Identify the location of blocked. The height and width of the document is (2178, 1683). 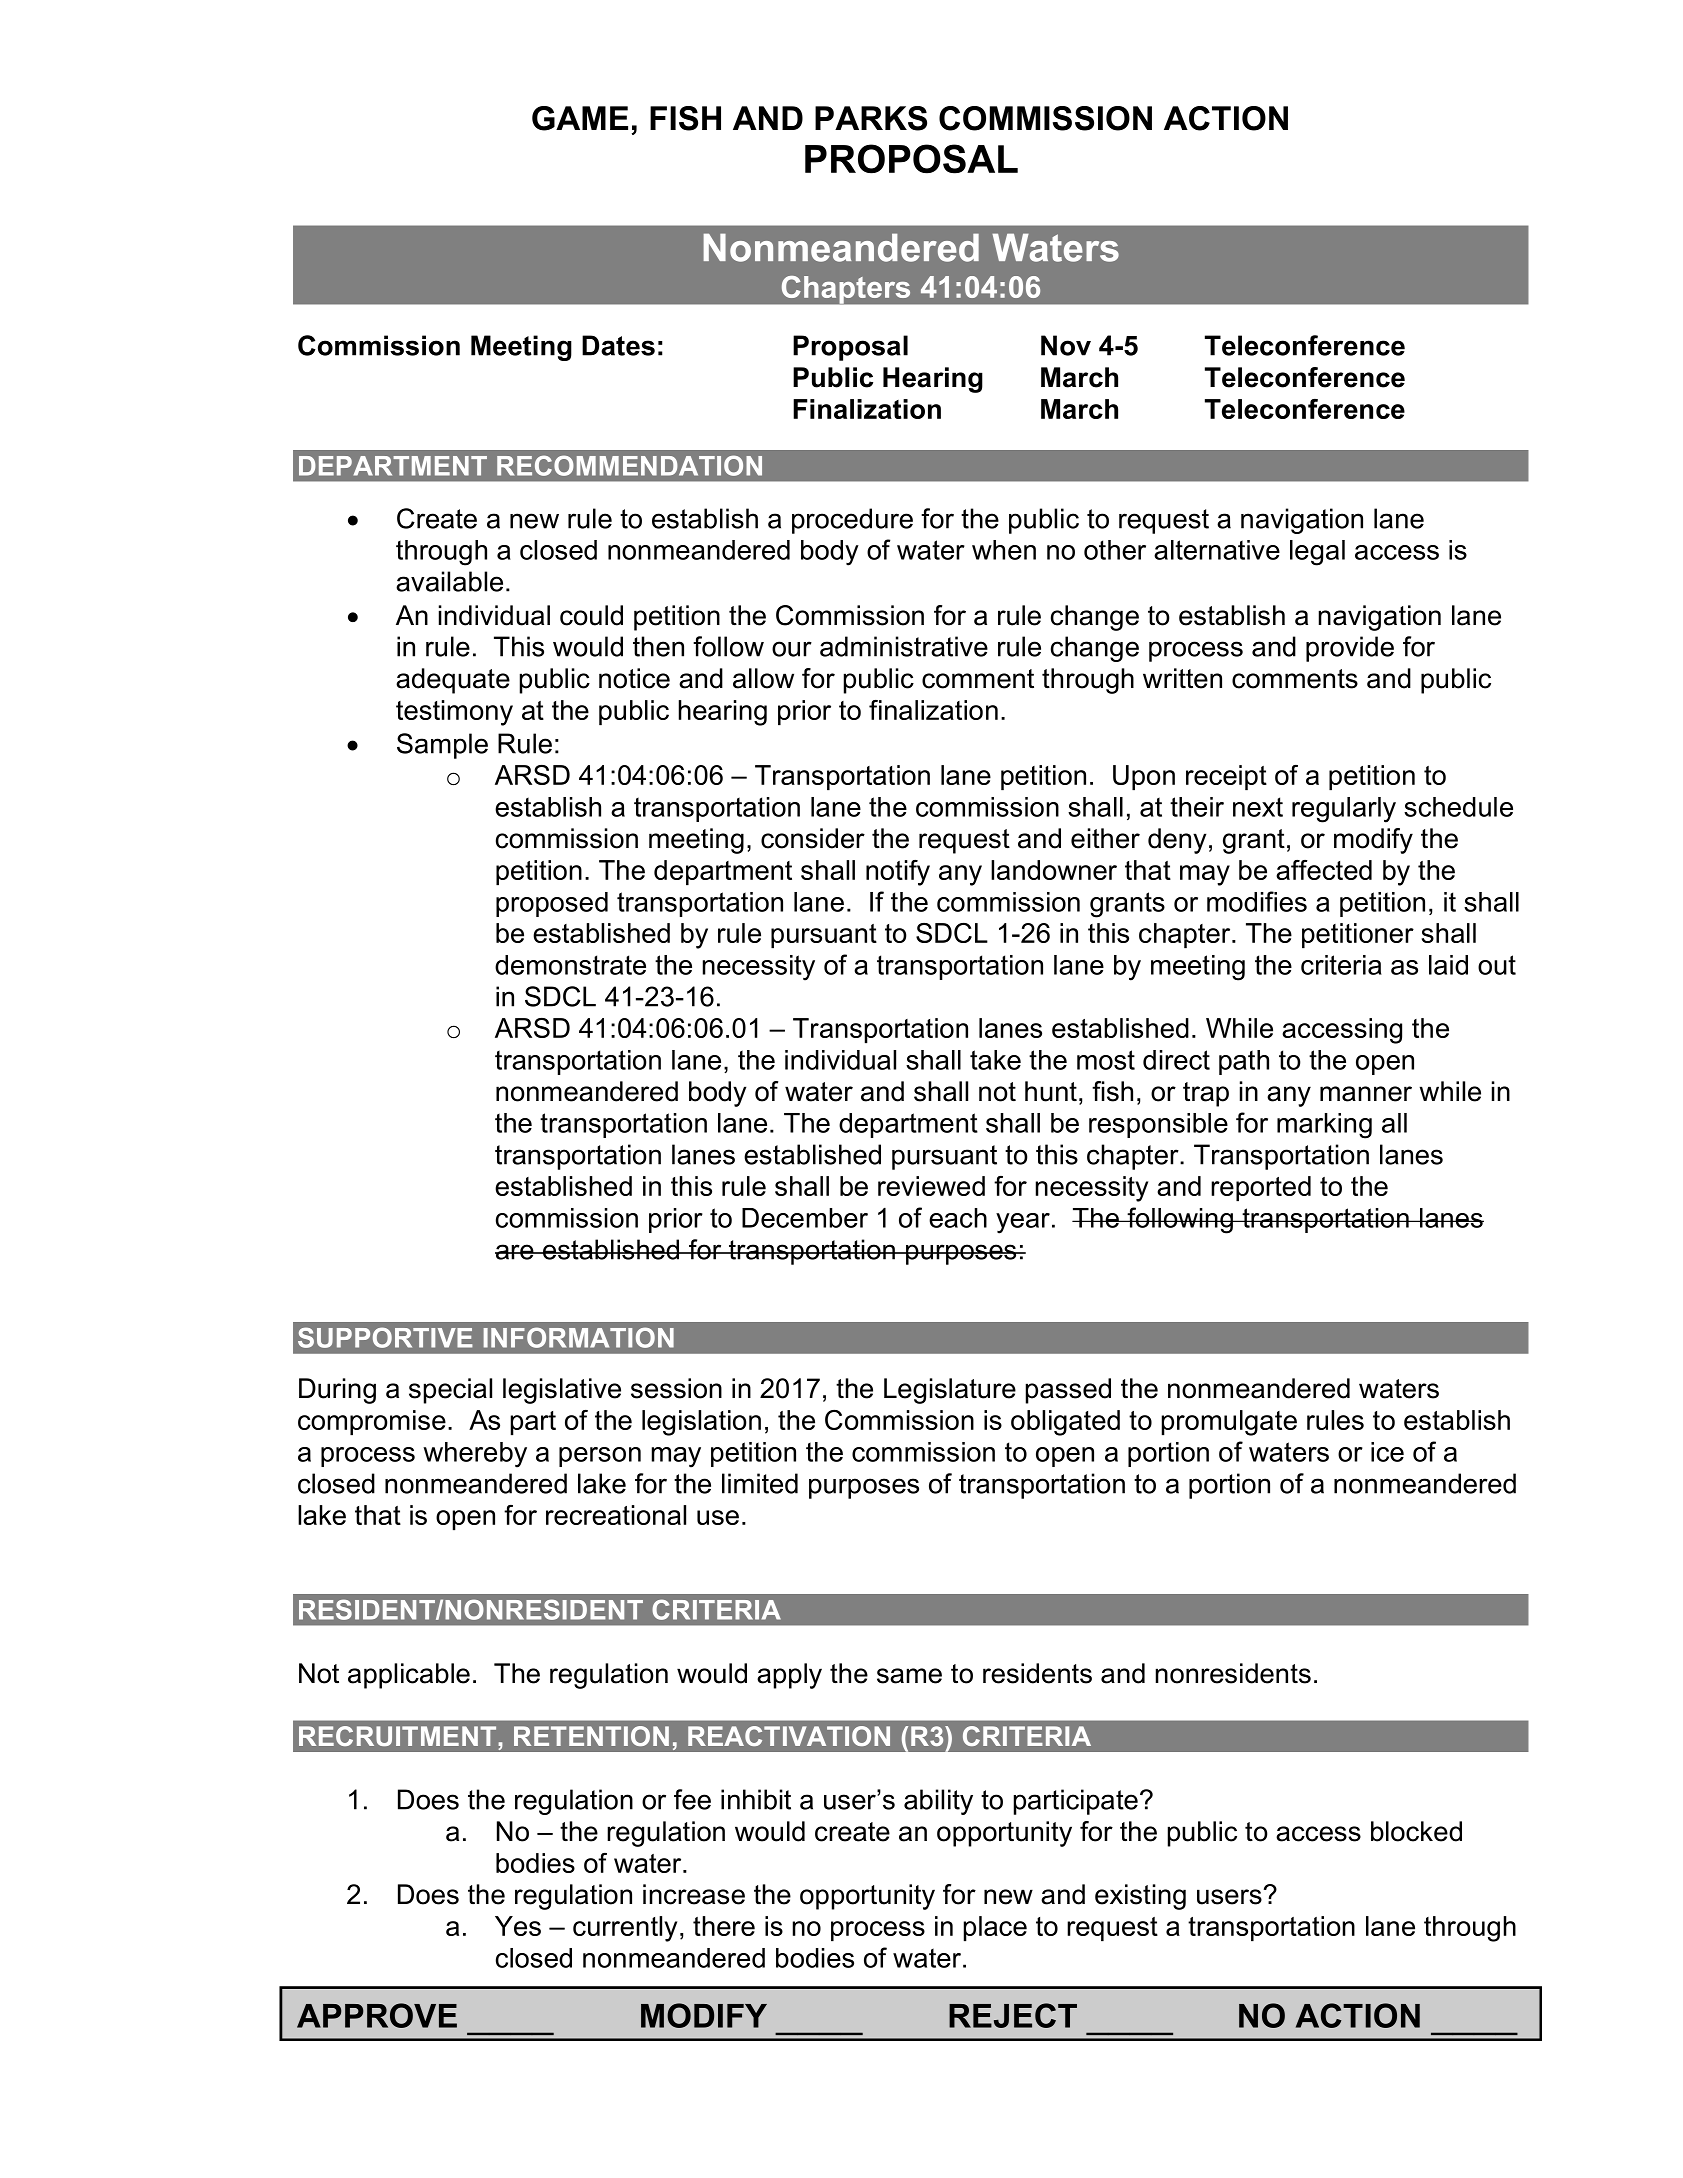
(1416, 1831).
